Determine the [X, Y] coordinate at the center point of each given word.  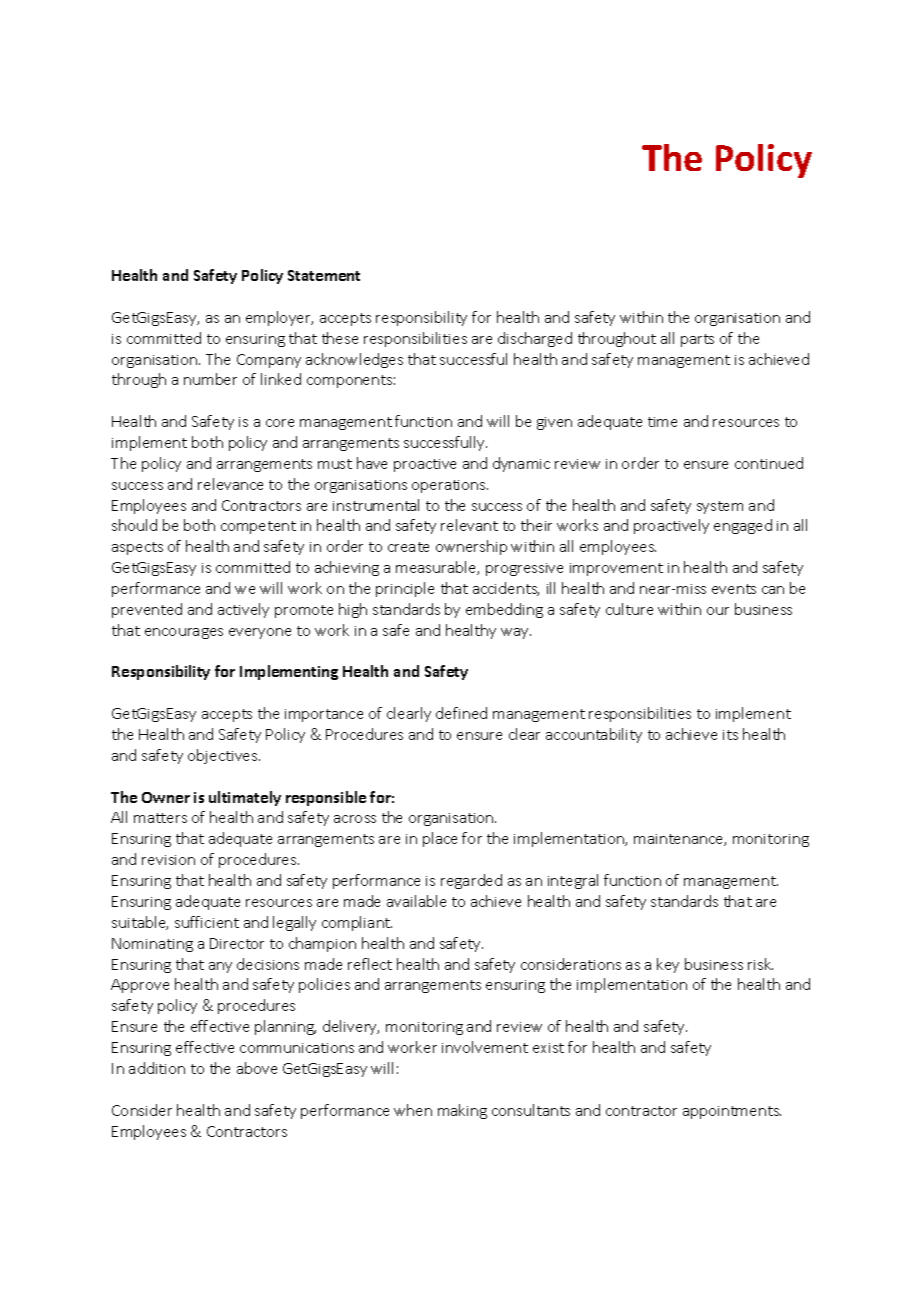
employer [279, 318]
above [257, 1068]
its [730, 735]
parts [697, 340]
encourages [184, 633]
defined [461, 713]
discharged [535, 339]
